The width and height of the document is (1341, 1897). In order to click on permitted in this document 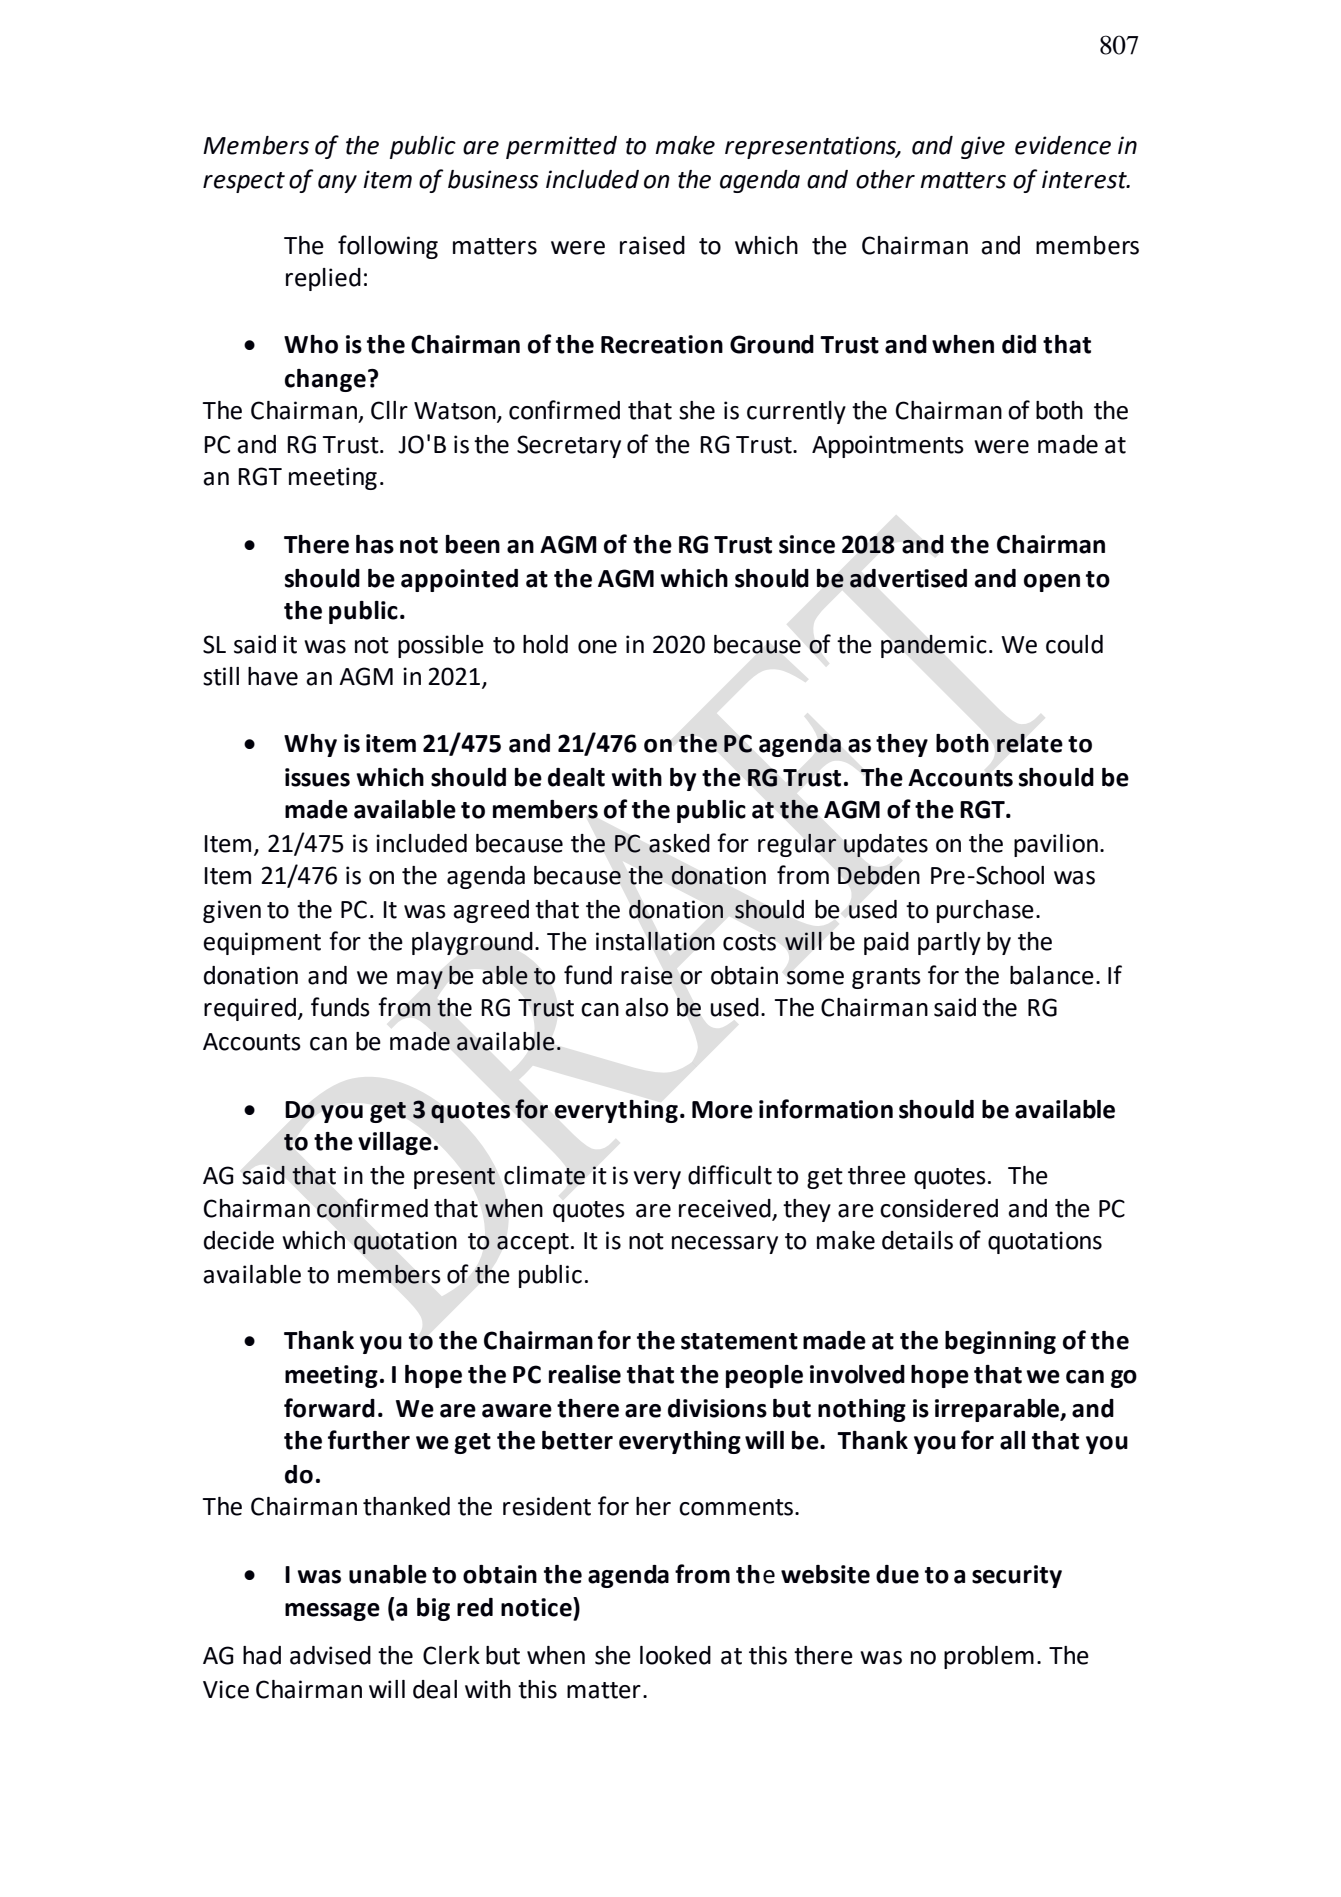, I will do `click(561, 147)`.
